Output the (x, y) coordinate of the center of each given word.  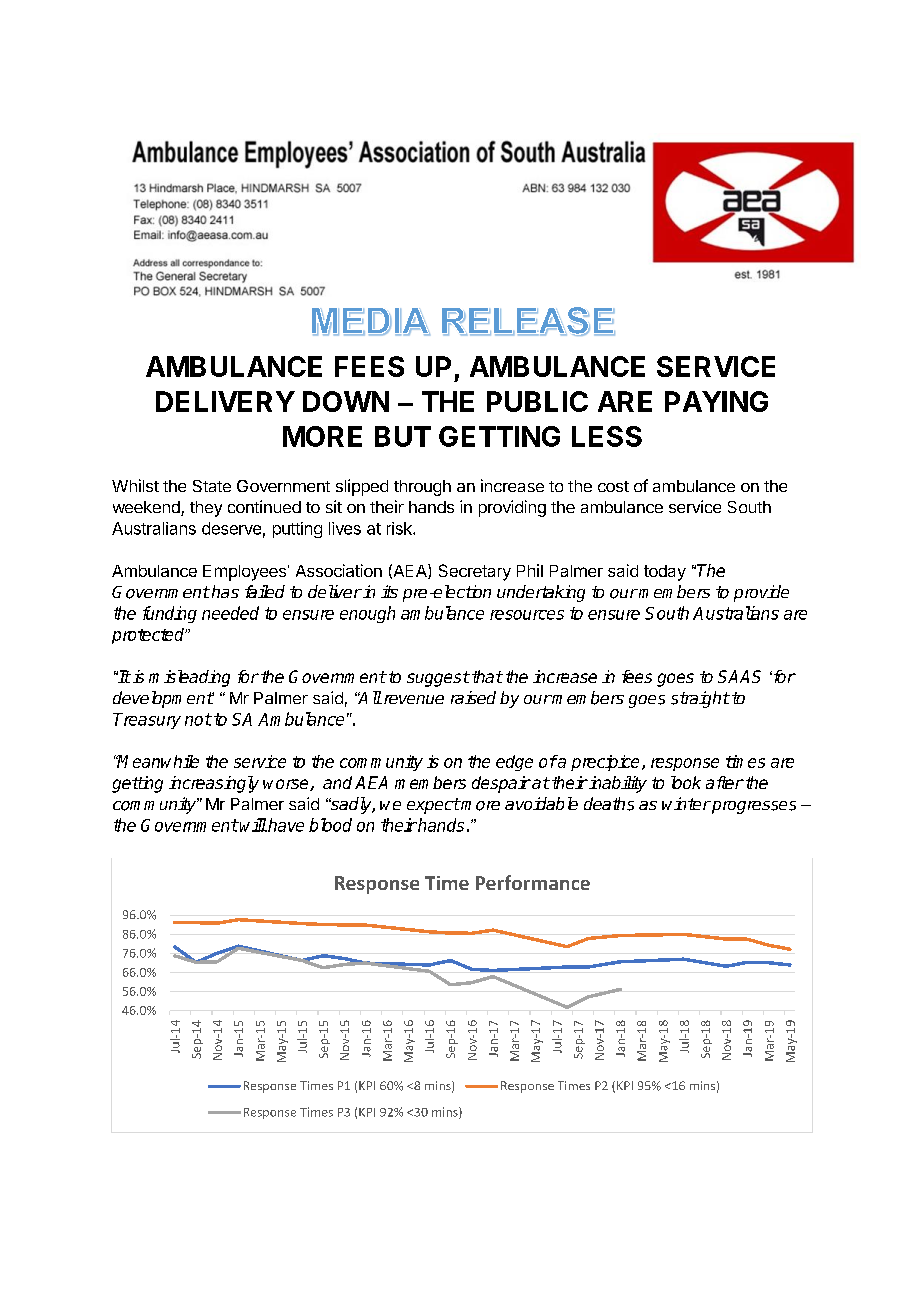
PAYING (716, 401)
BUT (403, 436)
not (198, 719)
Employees (244, 573)
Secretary (475, 572)
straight (700, 699)
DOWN (346, 401)
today (665, 573)
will (253, 825)
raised (473, 697)
